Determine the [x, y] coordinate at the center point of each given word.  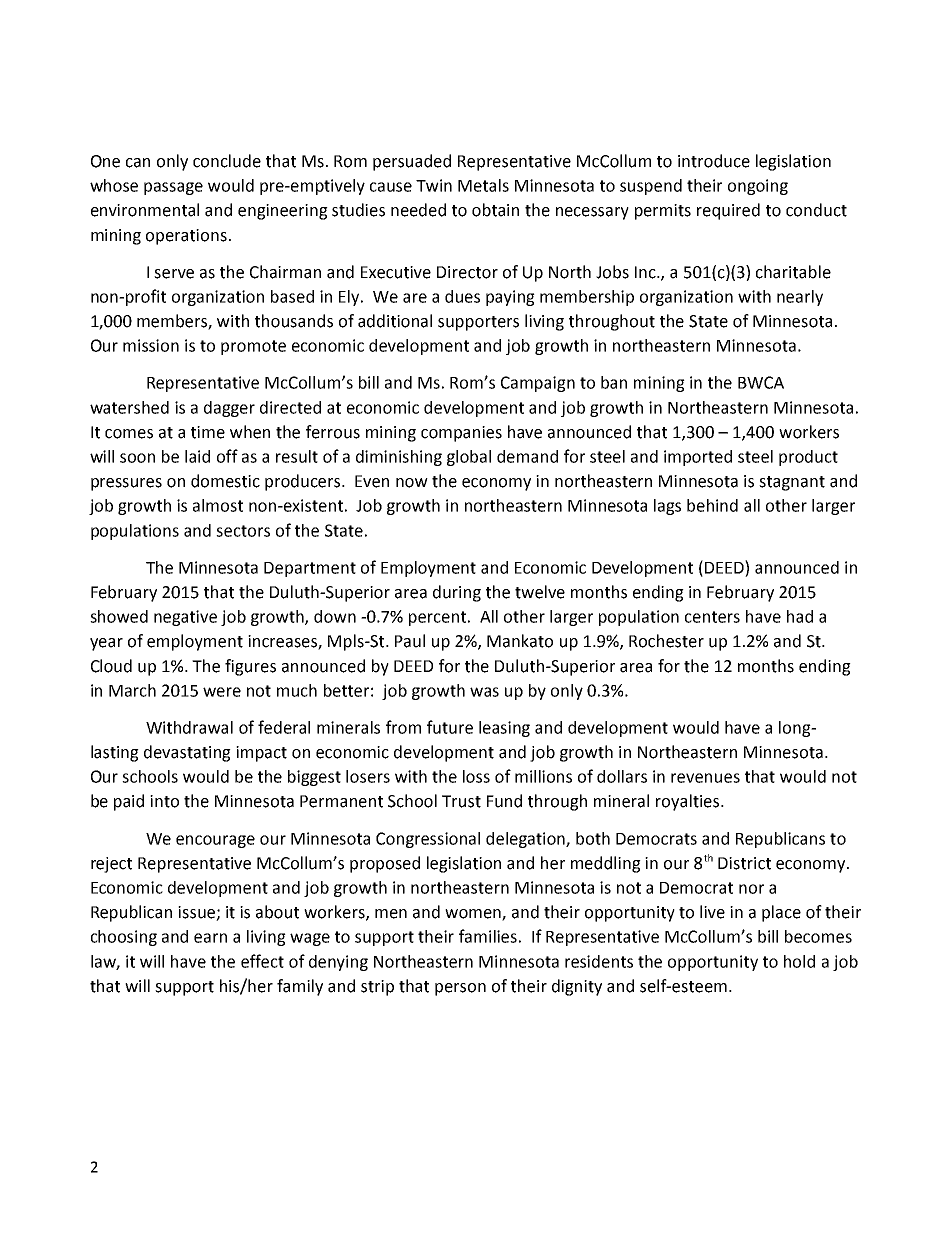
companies [461, 434]
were [222, 692]
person [460, 989]
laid [197, 456]
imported [698, 458]
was [484, 692]
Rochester [666, 641]
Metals [483, 185]
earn [210, 938]
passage [173, 188]
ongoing [758, 187]
